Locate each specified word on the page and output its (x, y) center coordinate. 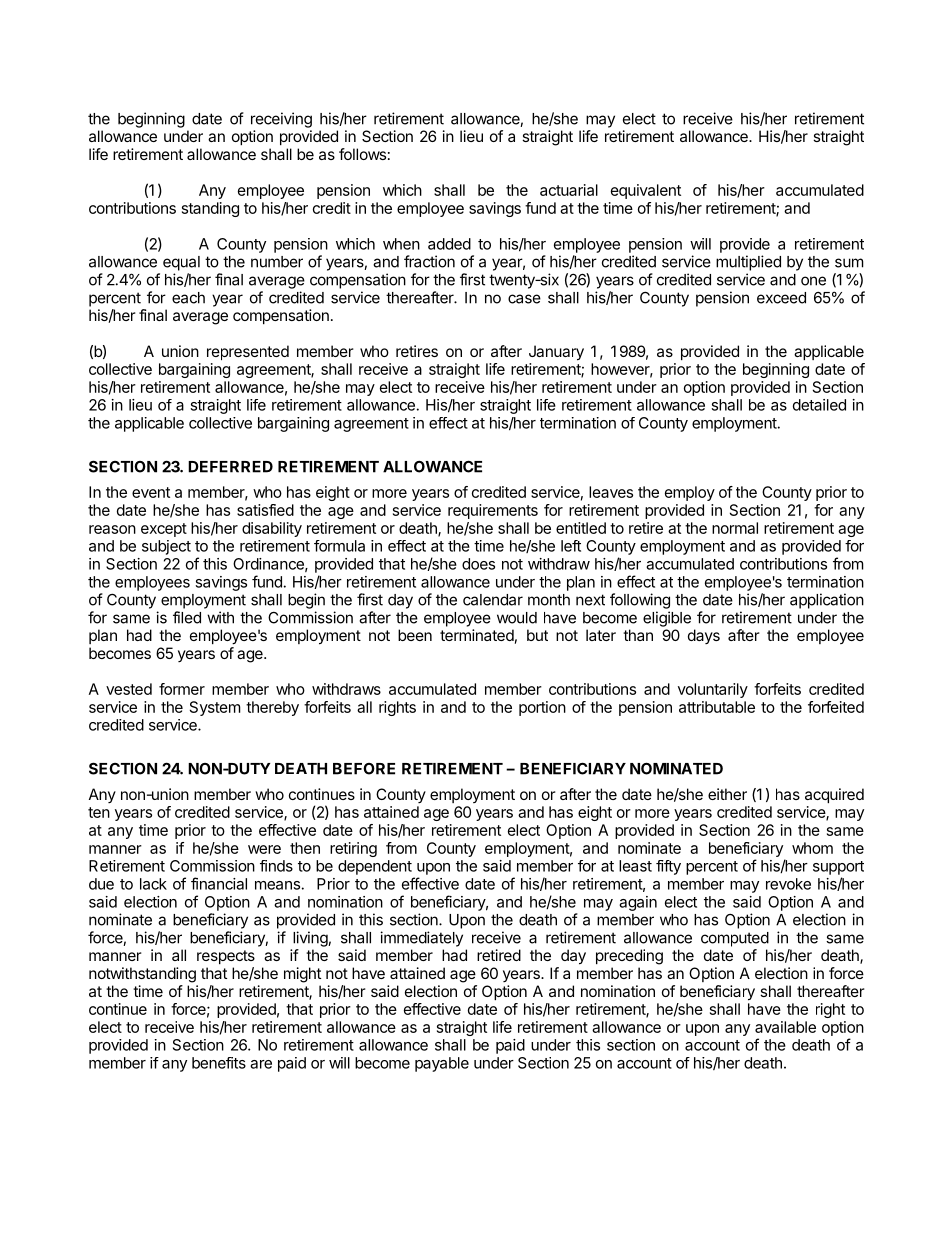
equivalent (646, 191)
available (785, 1027)
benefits (219, 1063)
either (727, 794)
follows (362, 154)
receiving (281, 120)
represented (248, 352)
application (827, 601)
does (478, 564)
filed (187, 617)
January (556, 353)
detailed (819, 405)
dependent (375, 867)
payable (442, 1064)
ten (99, 812)
